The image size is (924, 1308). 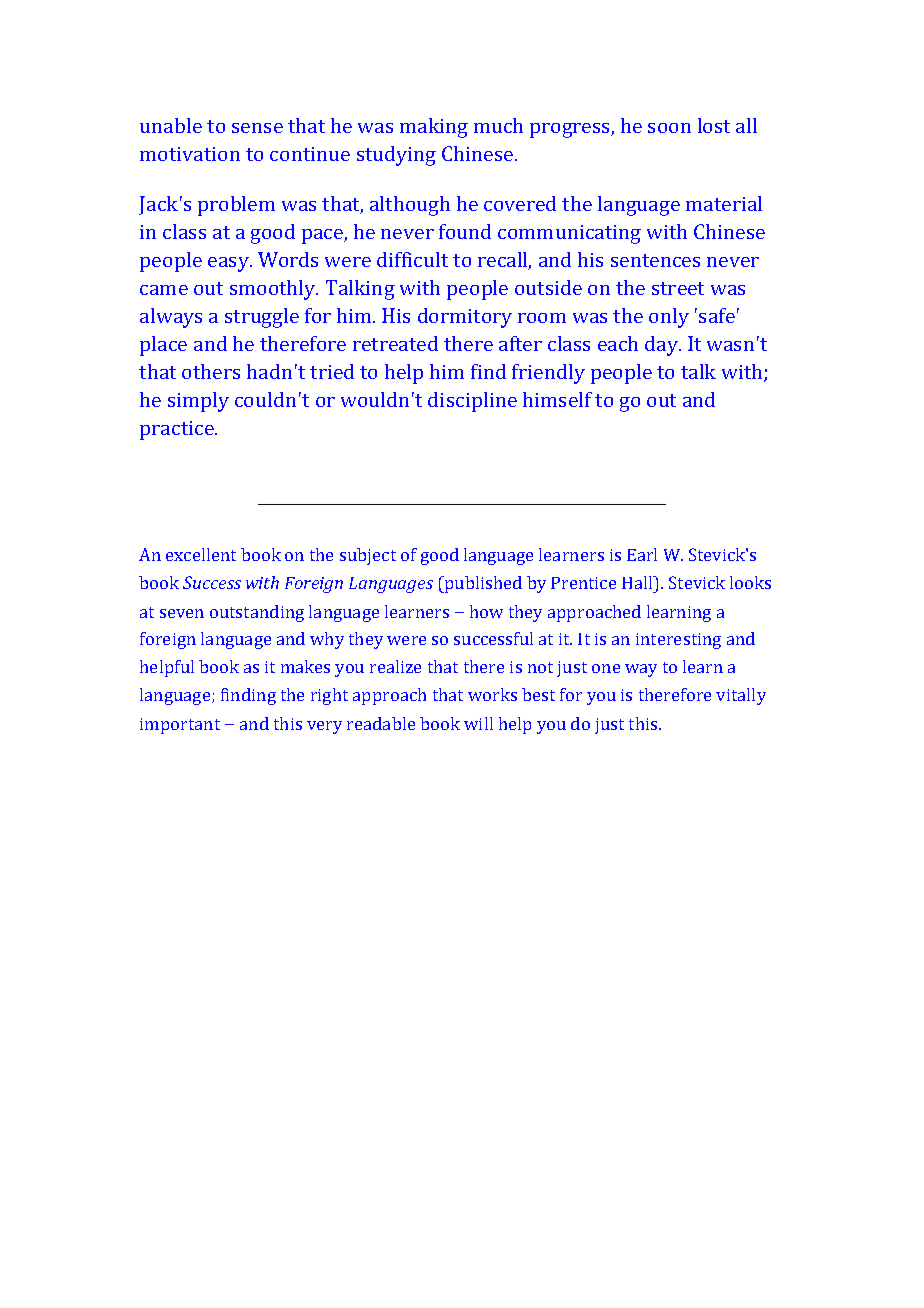 I want to click on only, so click(x=669, y=318).
